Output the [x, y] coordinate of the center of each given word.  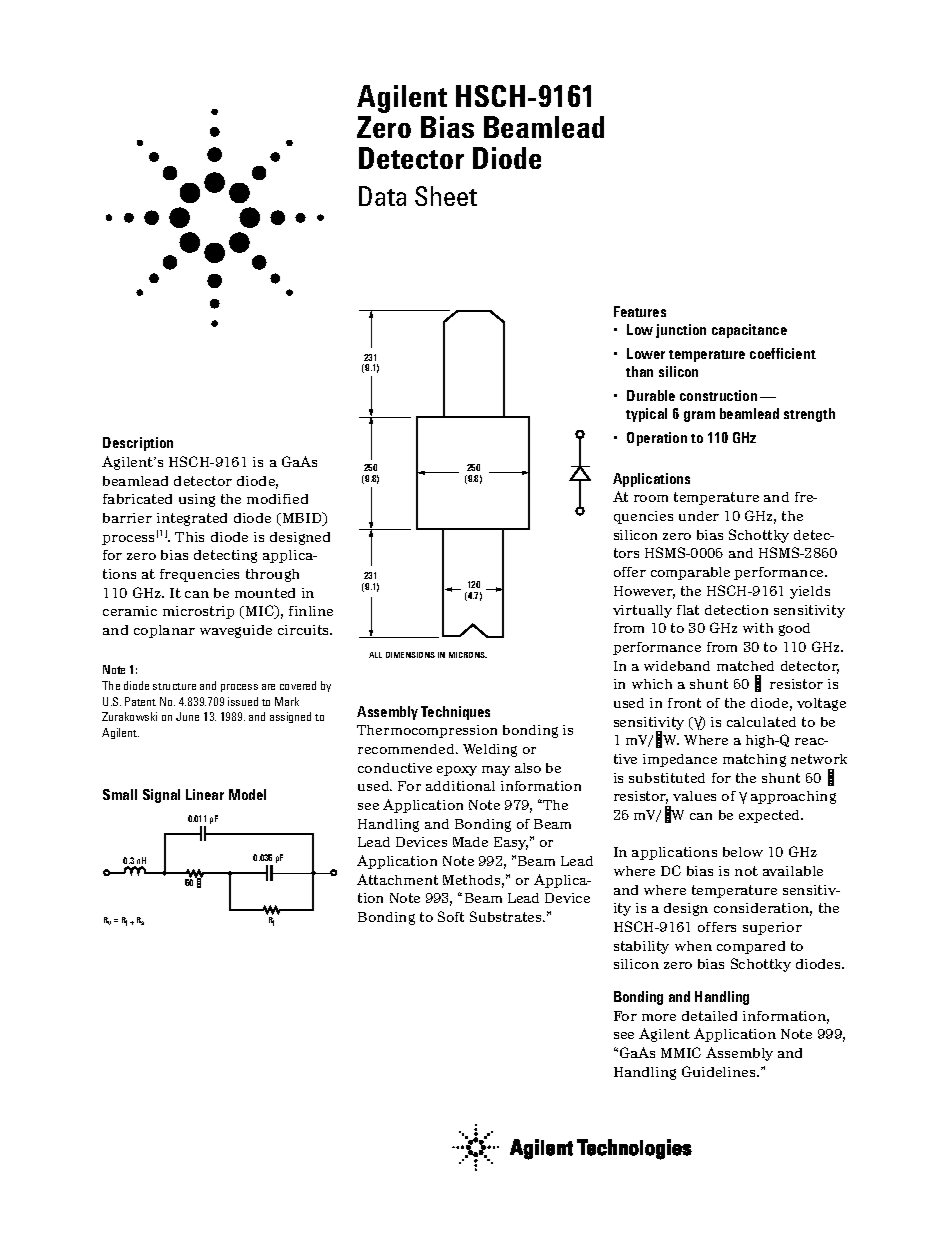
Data [382, 196]
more [659, 1017]
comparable [690, 573]
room [651, 498]
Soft [451, 916]
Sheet [446, 196]
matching [754, 760]
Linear [205, 794]
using [197, 500]
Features [640, 311]
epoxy [457, 771]
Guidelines [720, 1071]
